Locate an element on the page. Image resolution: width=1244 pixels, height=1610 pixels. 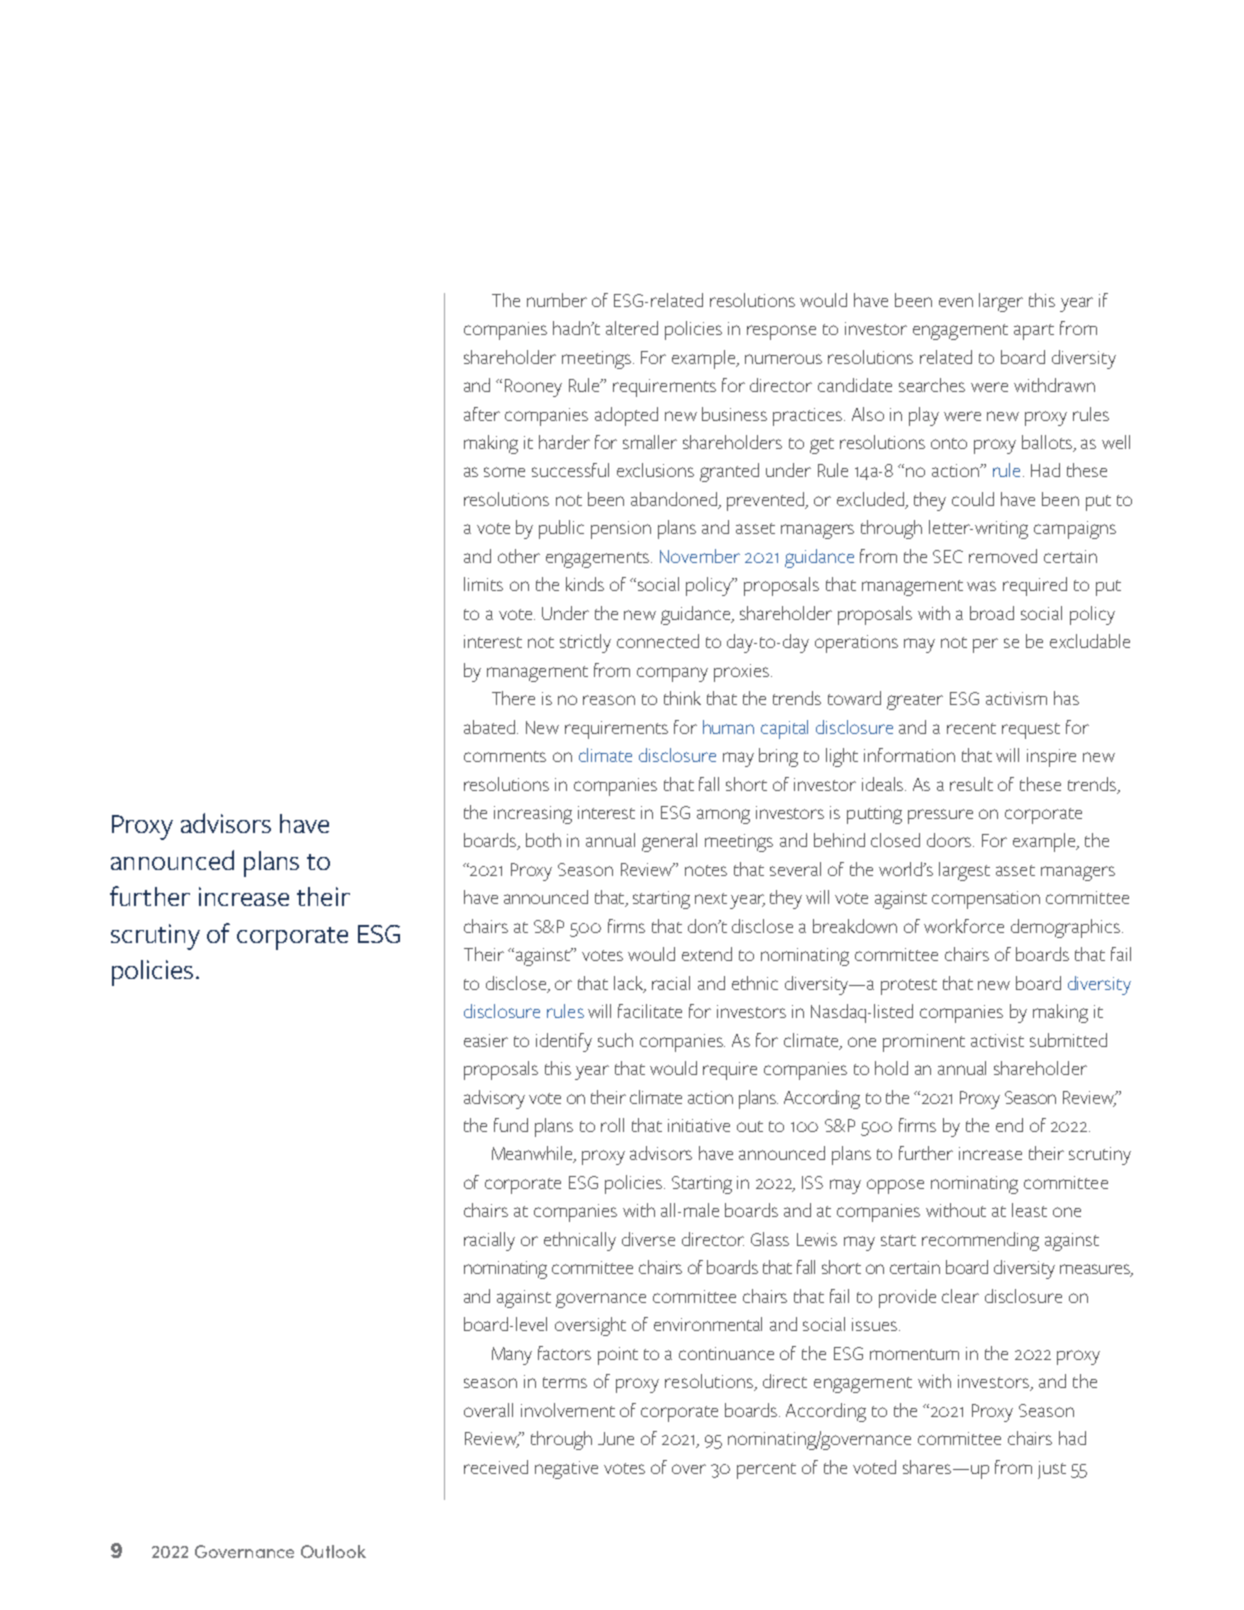
Glass is located at coordinates (770, 1239).
